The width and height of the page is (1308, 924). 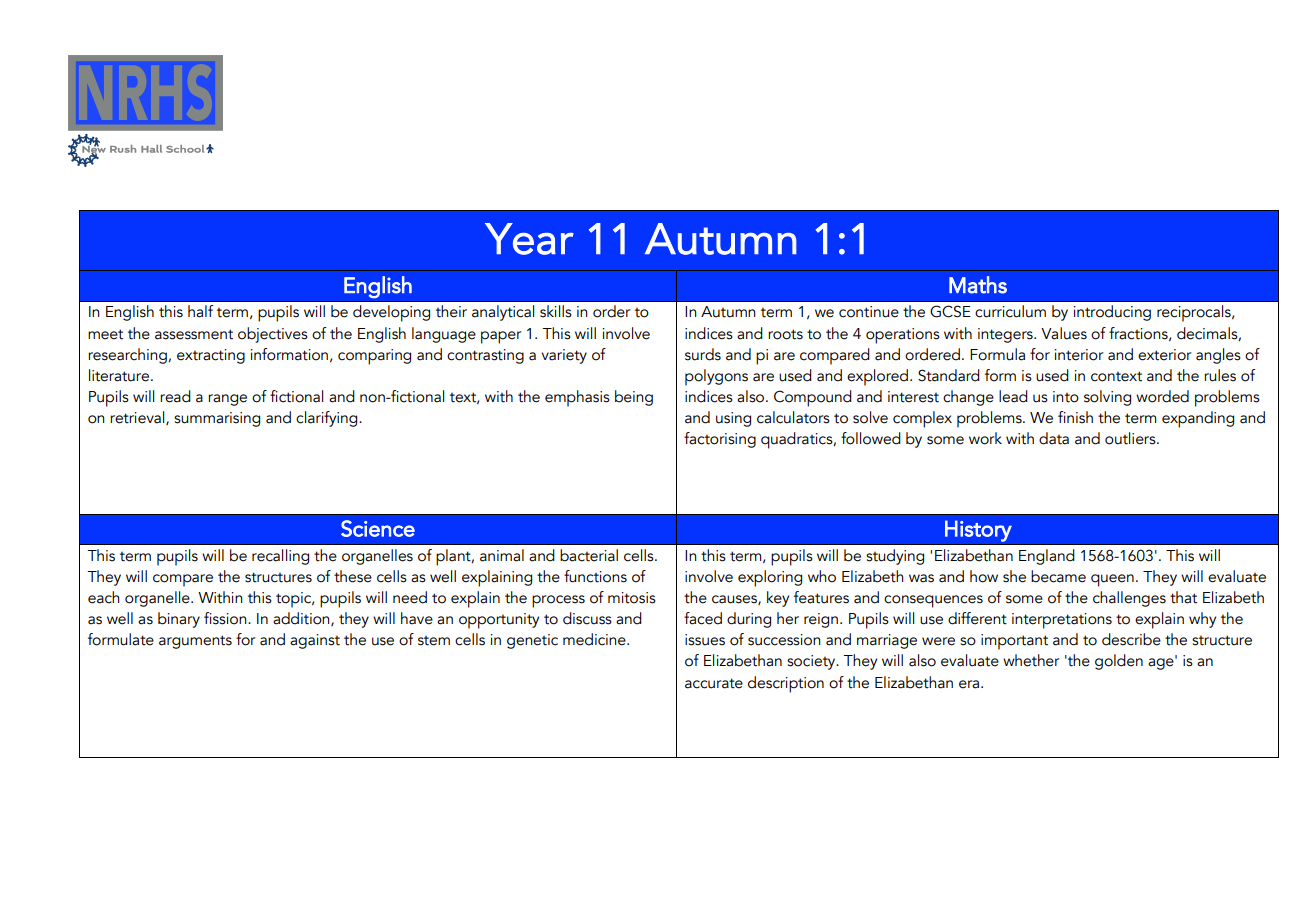 What do you see at coordinates (1047, 557) in the page?
I see `England` at bounding box center [1047, 557].
